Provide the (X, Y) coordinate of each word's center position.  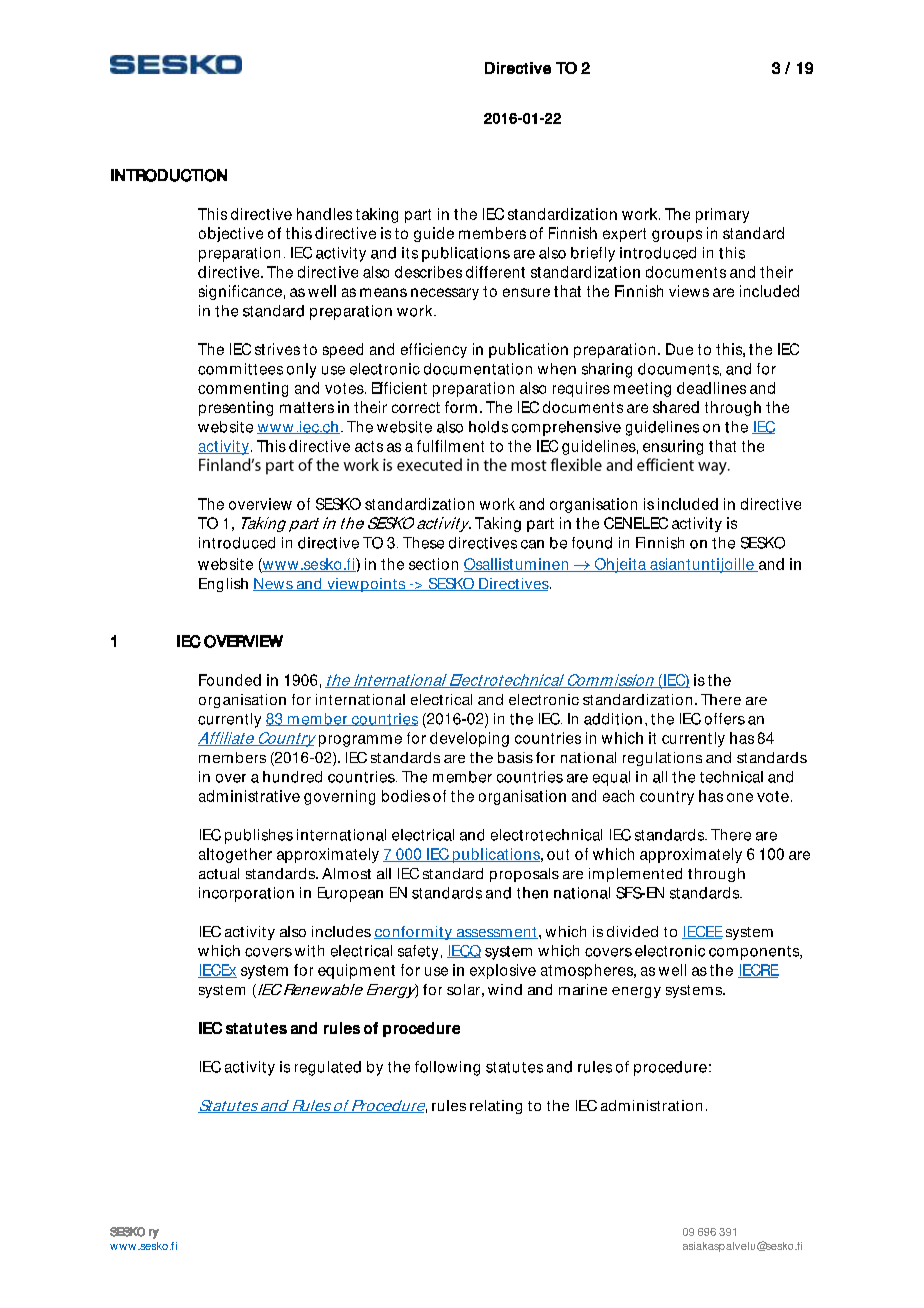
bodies (406, 796)
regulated (328, 1068)
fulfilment (450, 446)
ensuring (673, 447)
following (447, 1068)
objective (231, 234)
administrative (249, 796)
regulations (662, 759)
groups (677, 236)
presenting (236, 408)
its (410, 253)
